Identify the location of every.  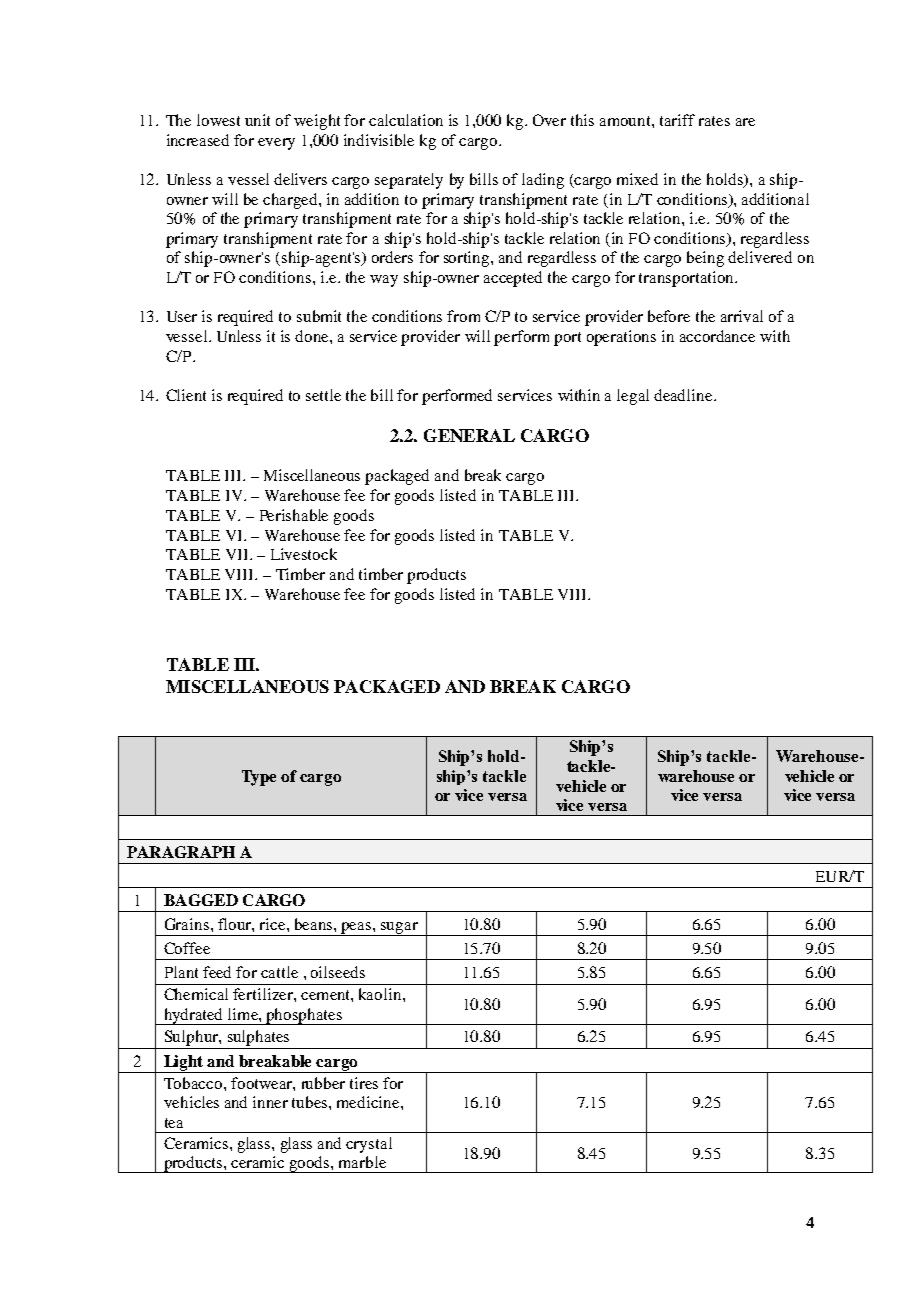
(276, 144).
